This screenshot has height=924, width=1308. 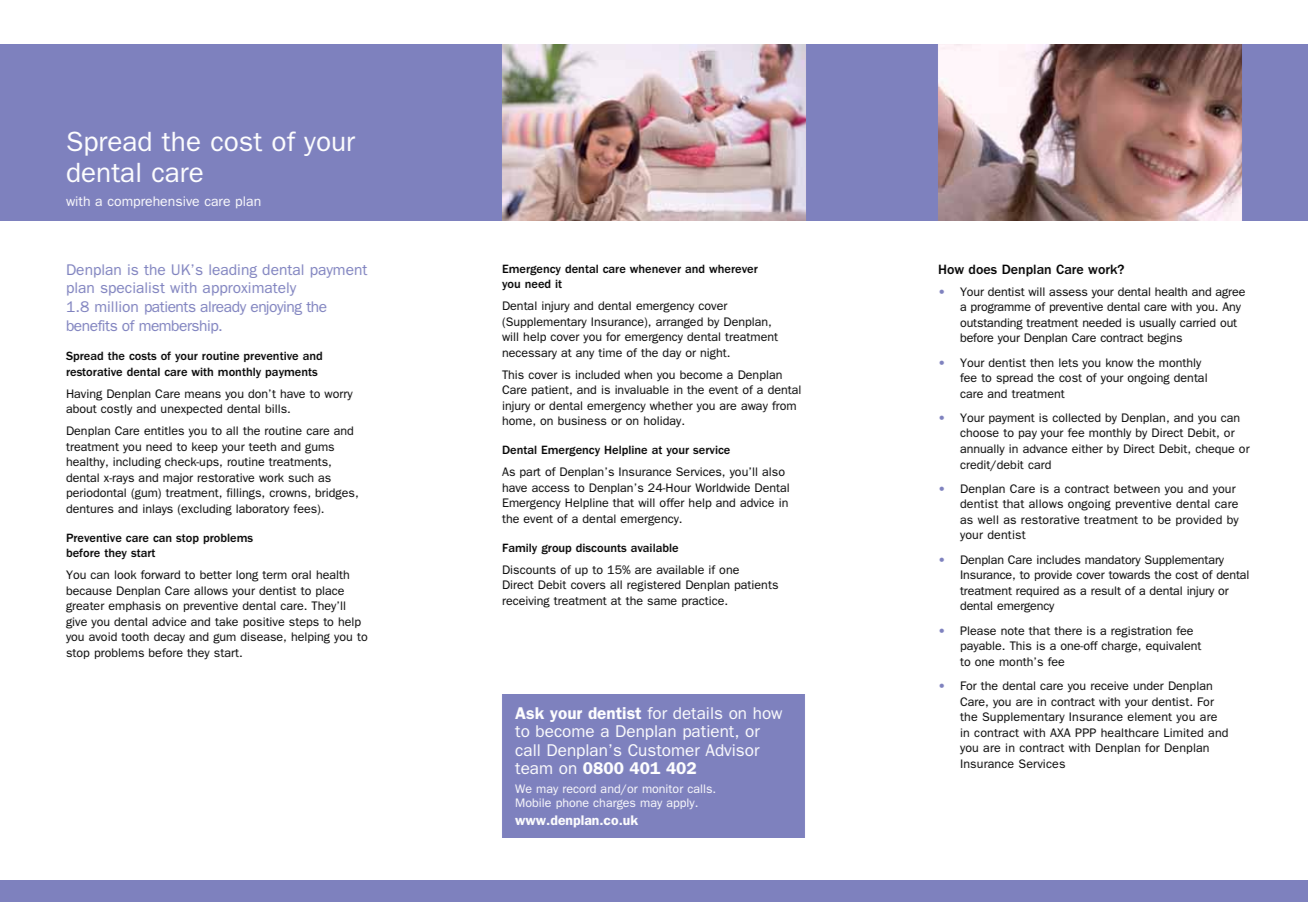 I want to click on Mobile, so click(x=533, y=802).
